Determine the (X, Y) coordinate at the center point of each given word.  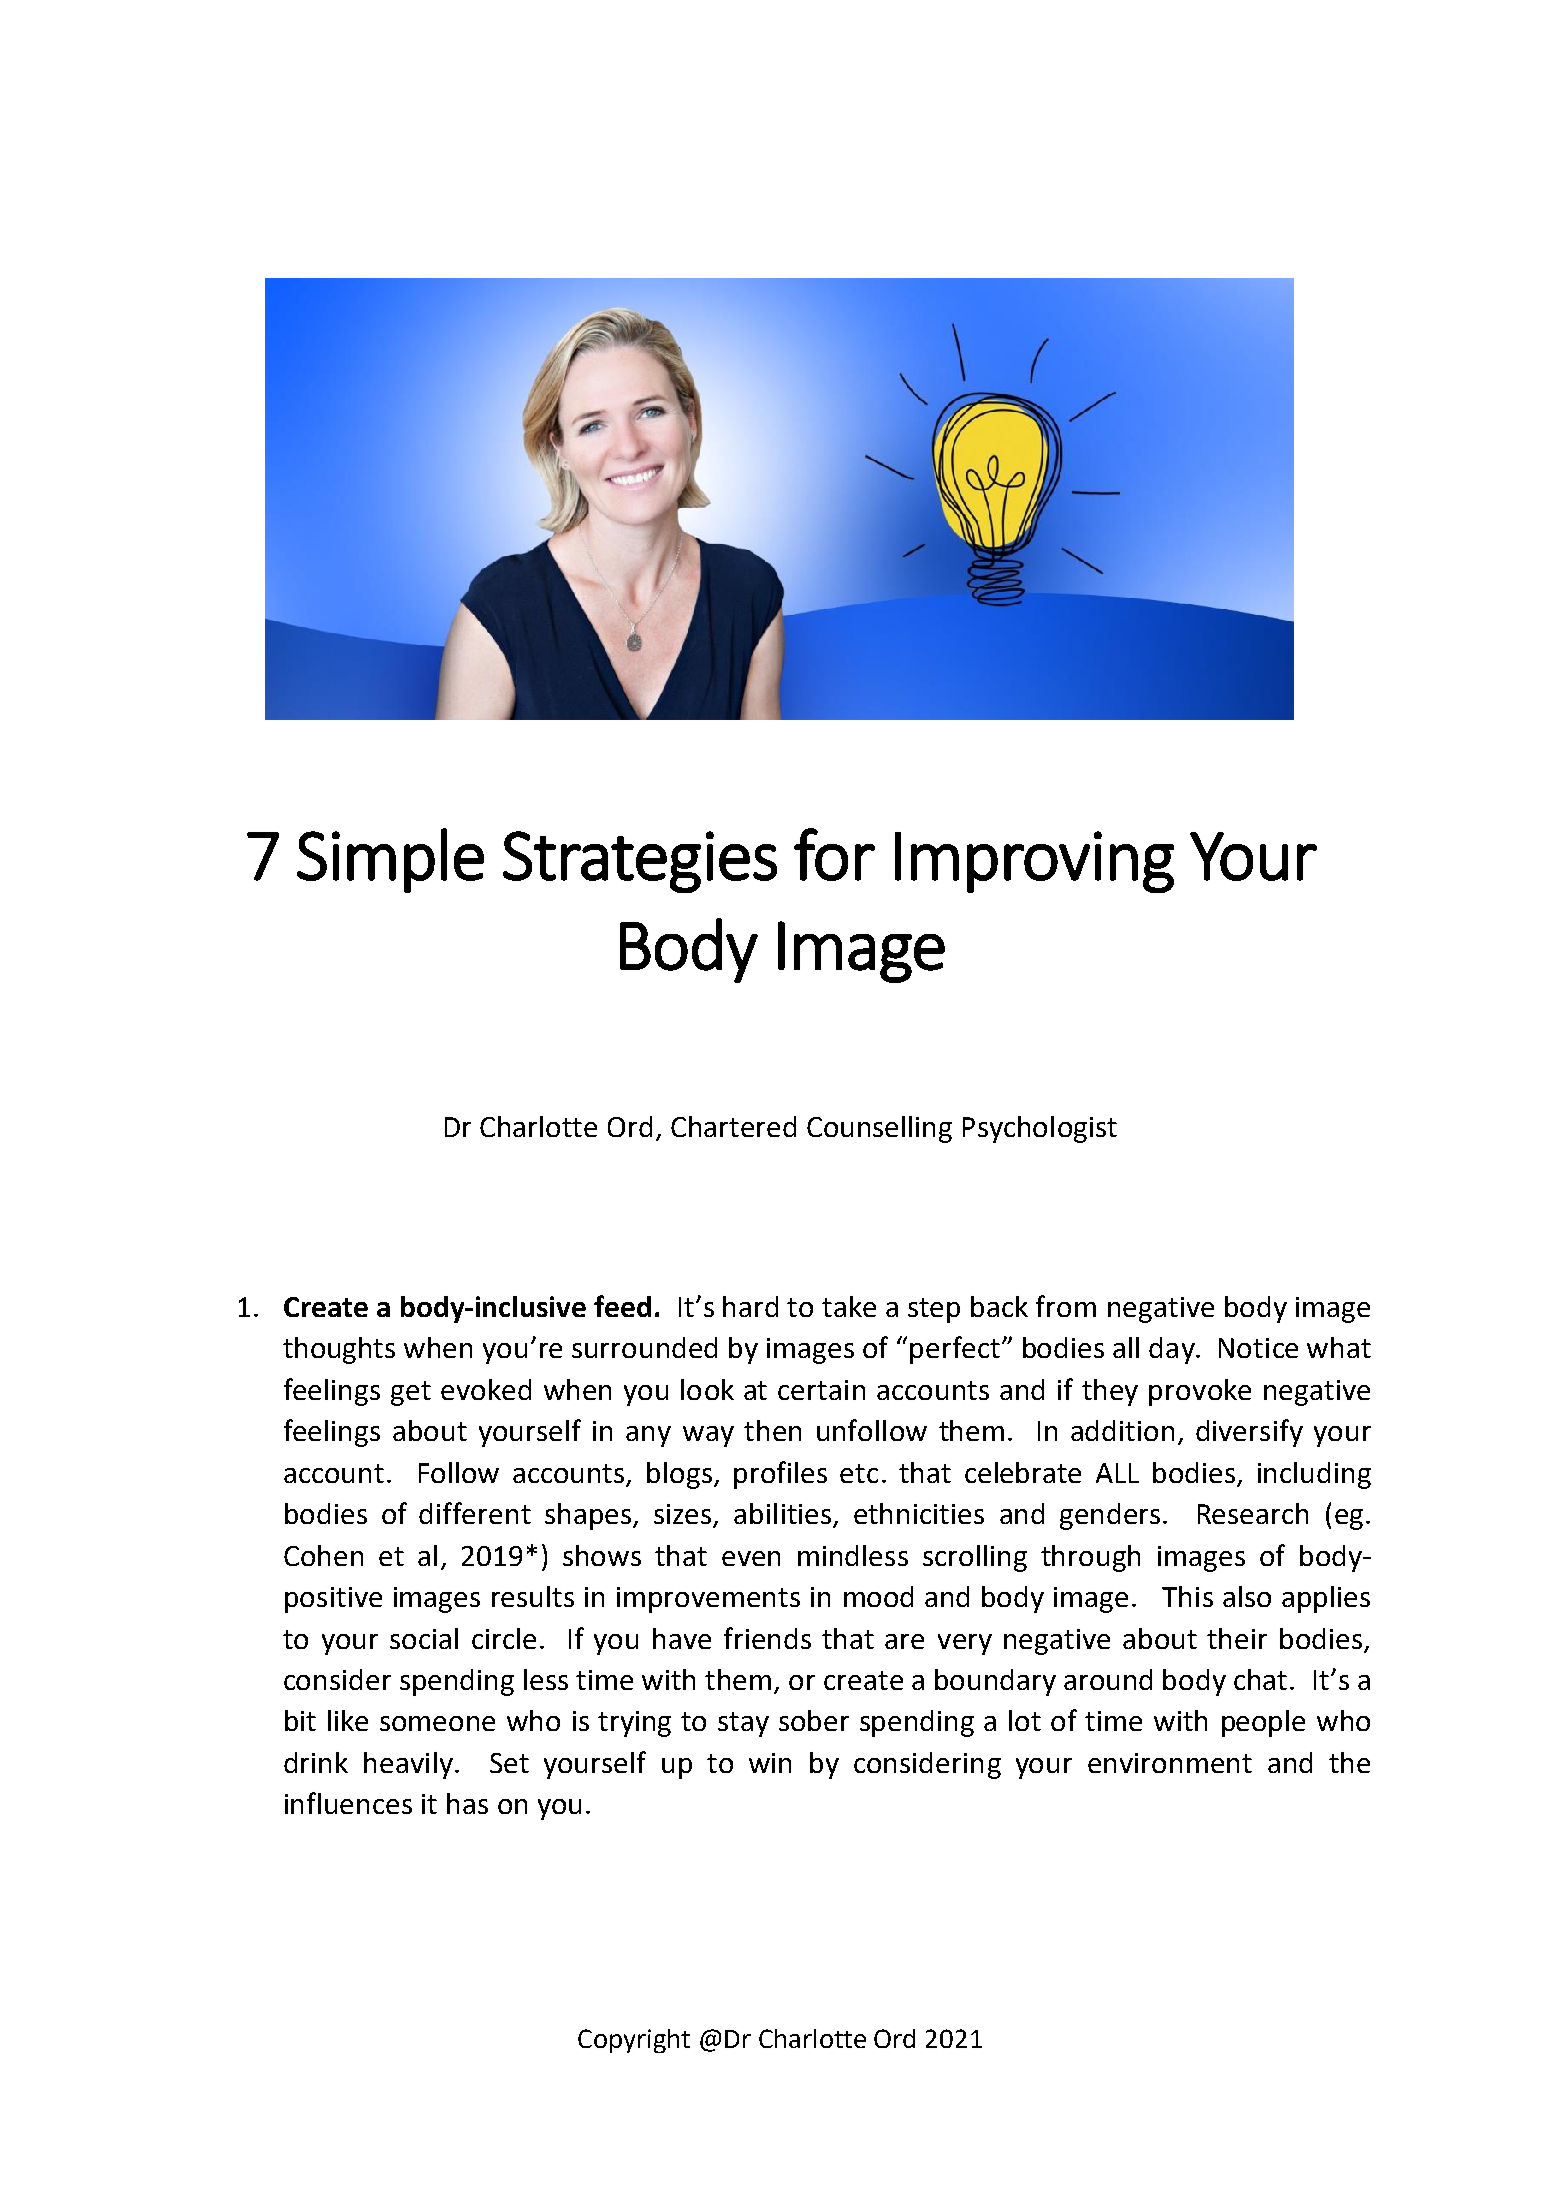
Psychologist (1040, 1129)
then (772, 1430)
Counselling (879, 1129)
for (834, 854)
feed (622, 1306)
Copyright (634, 2041)
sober (814, 1720)
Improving (1034, 862)
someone (437, 1723)
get (411, 1393)
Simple (390, 860)
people (1263, 1723)
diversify (1249, 1433)
